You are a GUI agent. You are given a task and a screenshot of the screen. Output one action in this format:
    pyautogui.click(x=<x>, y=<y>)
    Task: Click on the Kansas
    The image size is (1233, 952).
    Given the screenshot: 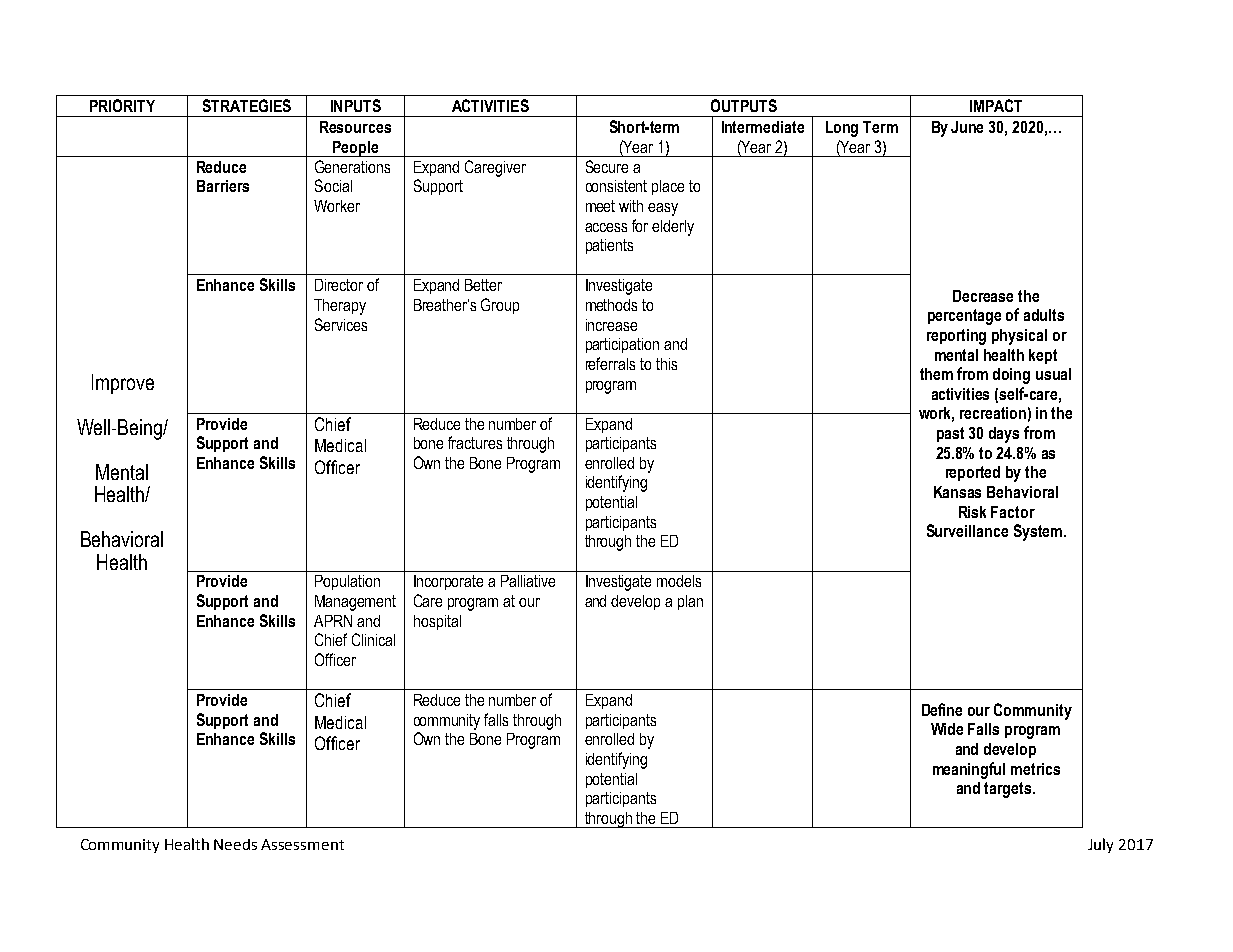 What is the action you would take?
    pyautogui.click(x=957, y=492)
